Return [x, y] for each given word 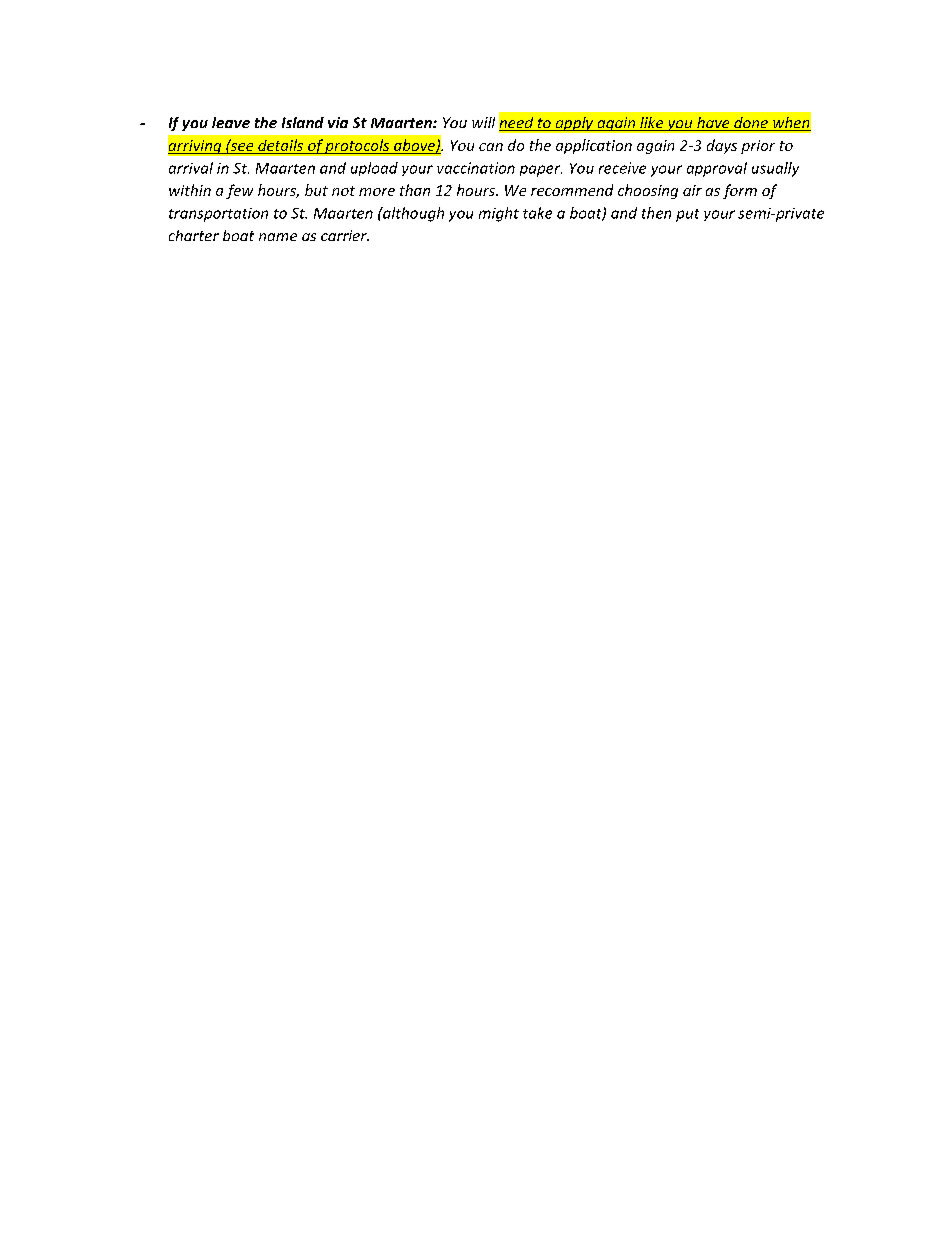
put [687, 215]
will [483, 122]
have [713, 124]
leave [231, 122]
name [278, 237]
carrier [345, 235]
